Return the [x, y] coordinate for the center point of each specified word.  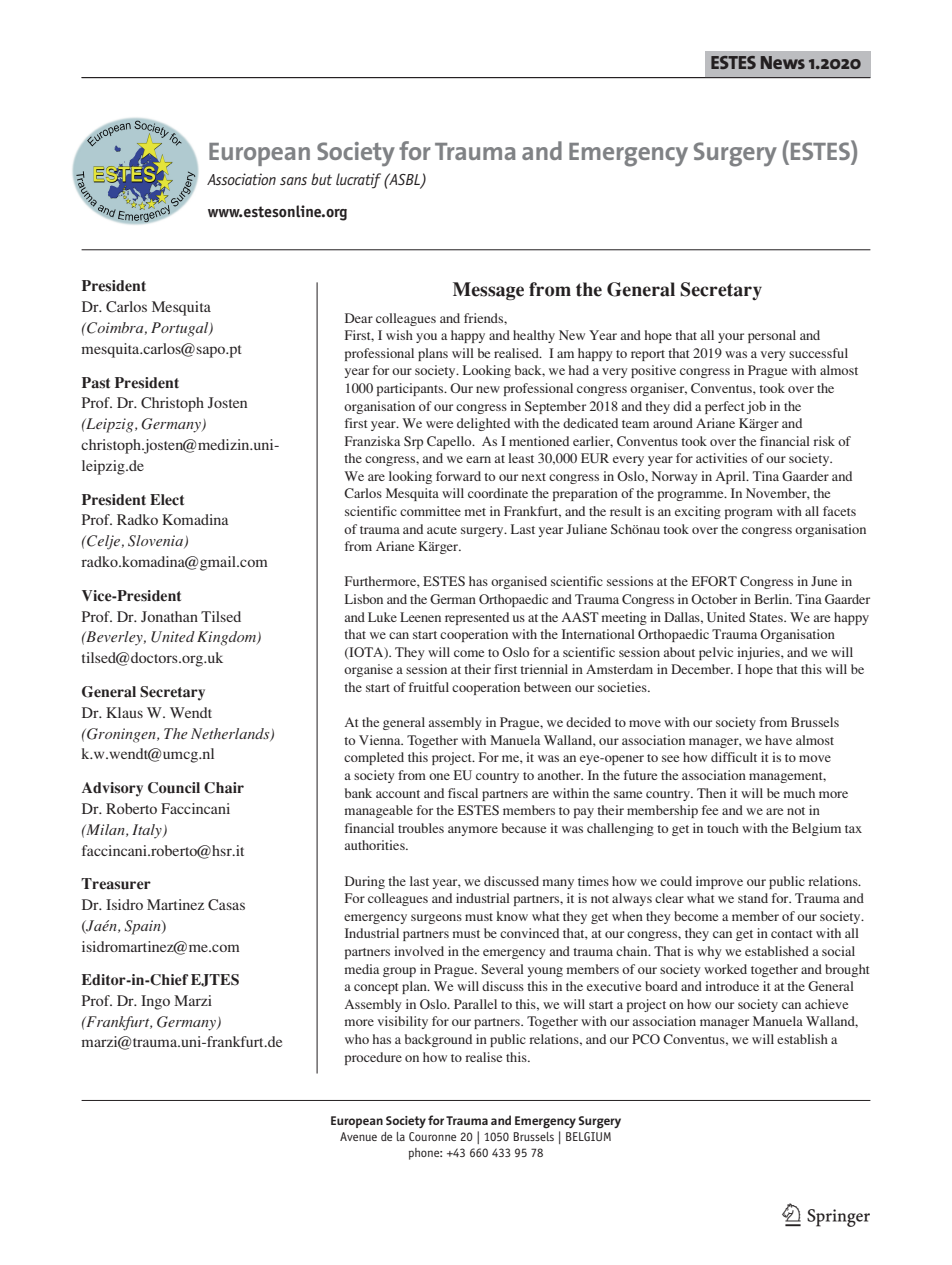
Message [488, 291]
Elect [167, 500]
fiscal [463, 793]
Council [174, 788]
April [731, 477]
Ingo [155, 1002]
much [799, 793]
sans [293, 181]
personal [772, 336]
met [475, 512]
